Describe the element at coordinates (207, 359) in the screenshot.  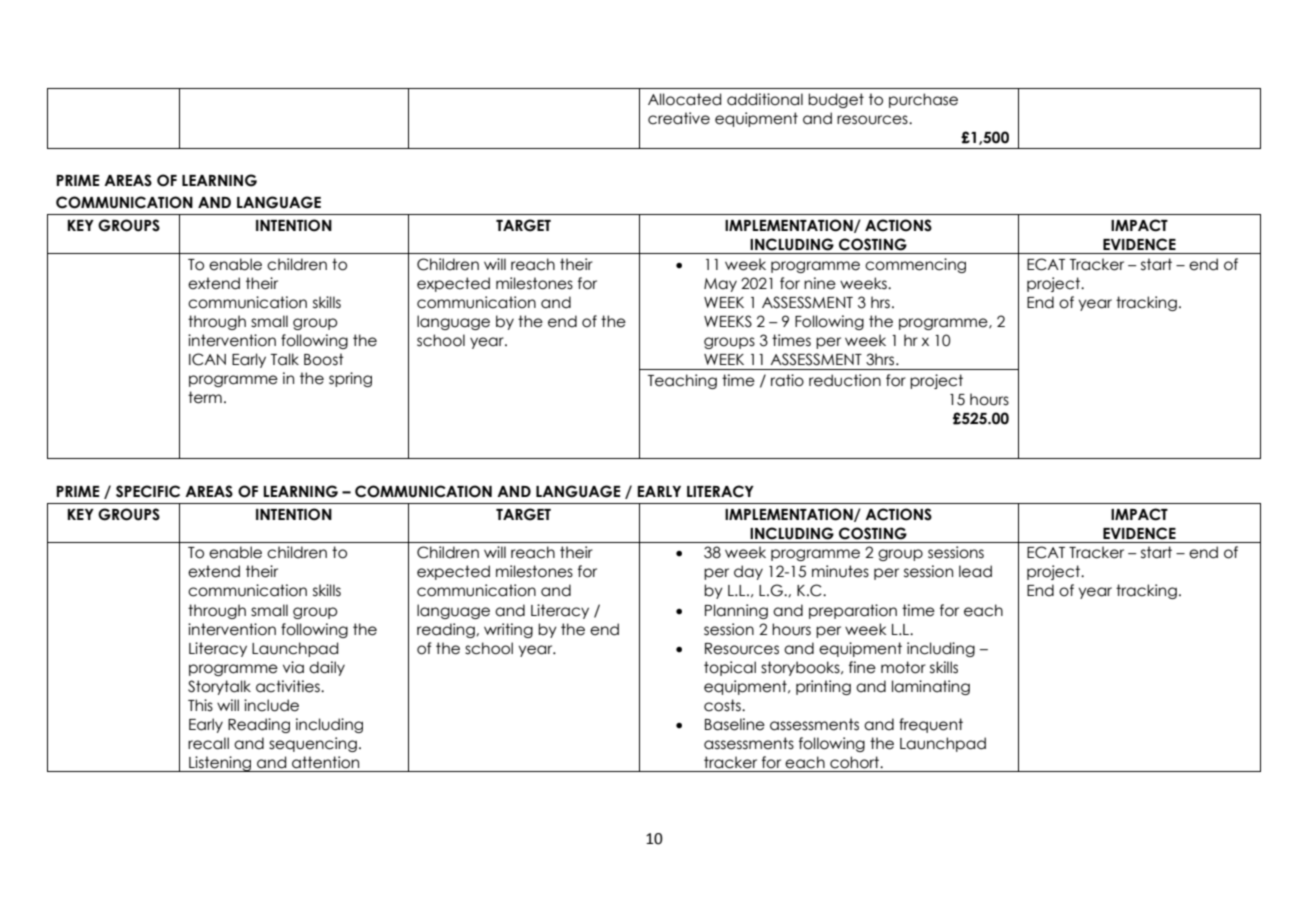
I see `ICAN` at that location.
